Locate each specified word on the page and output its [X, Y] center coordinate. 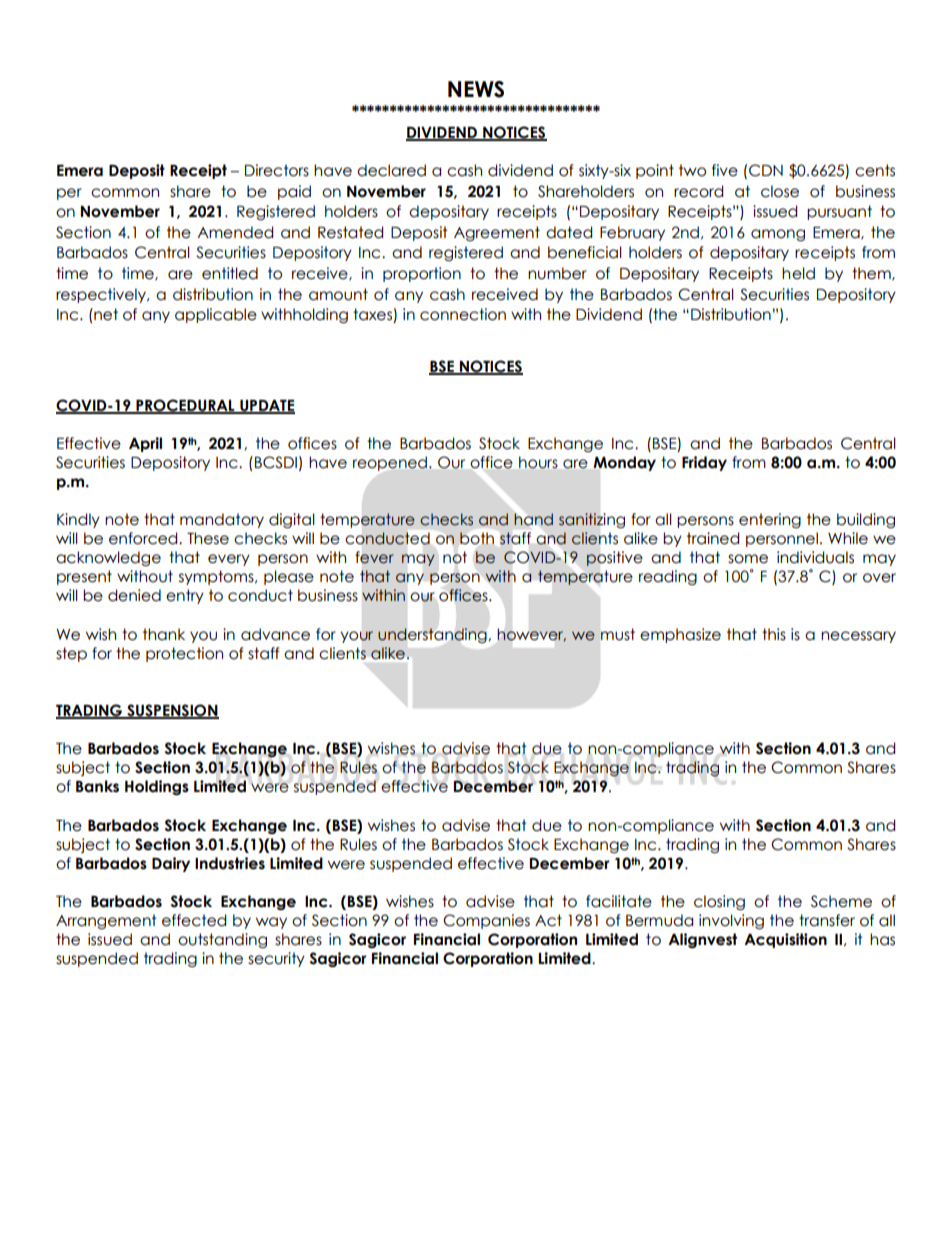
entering [770, 520]
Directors [277, 170]
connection [463, 314]
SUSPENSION [172, 711]
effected [194, 920]
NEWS [476, 89]
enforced [144, 538]
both [477, 538]
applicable [216, 315]
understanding [432, 635]
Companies [486, 921]
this [774, 634]
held [798, 273]
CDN [766, 170]
